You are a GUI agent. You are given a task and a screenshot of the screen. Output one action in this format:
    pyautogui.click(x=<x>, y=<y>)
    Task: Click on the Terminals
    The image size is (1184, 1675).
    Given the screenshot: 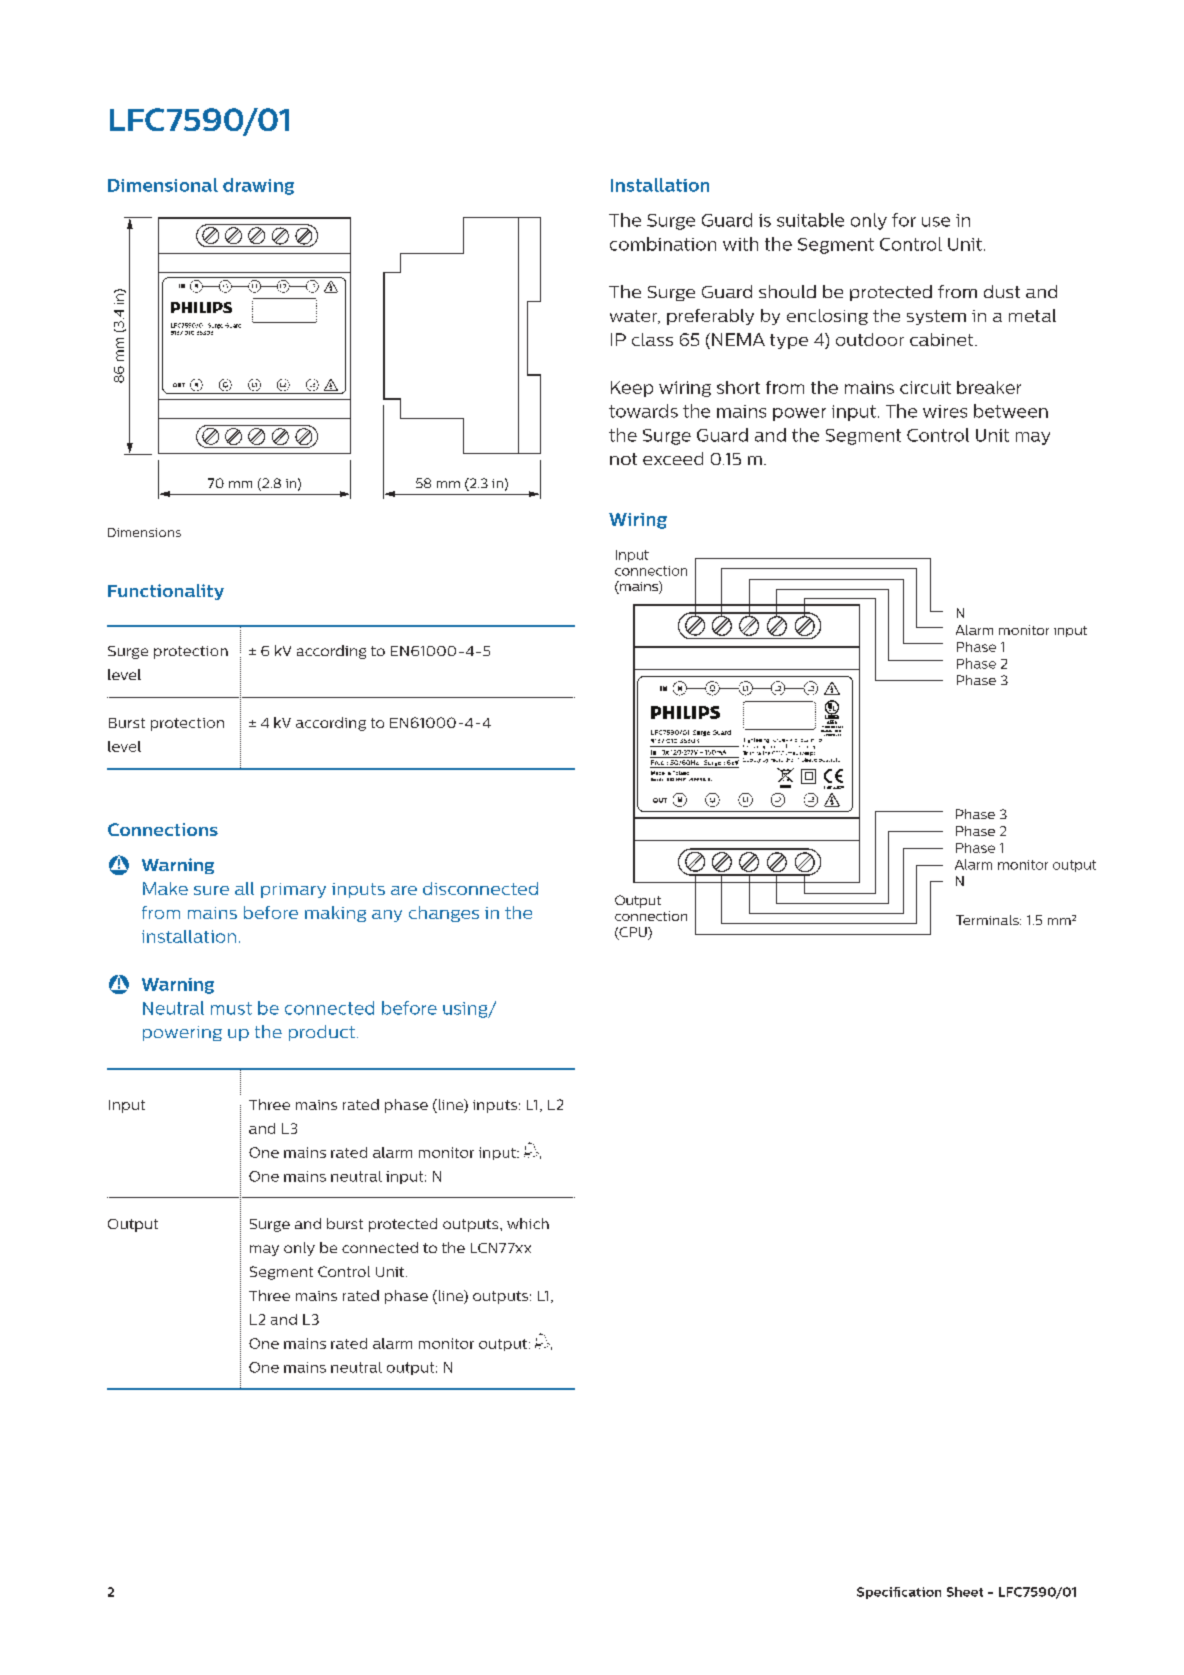 What is the action you would take?
    pyautogui.click(x=988, y=920)
